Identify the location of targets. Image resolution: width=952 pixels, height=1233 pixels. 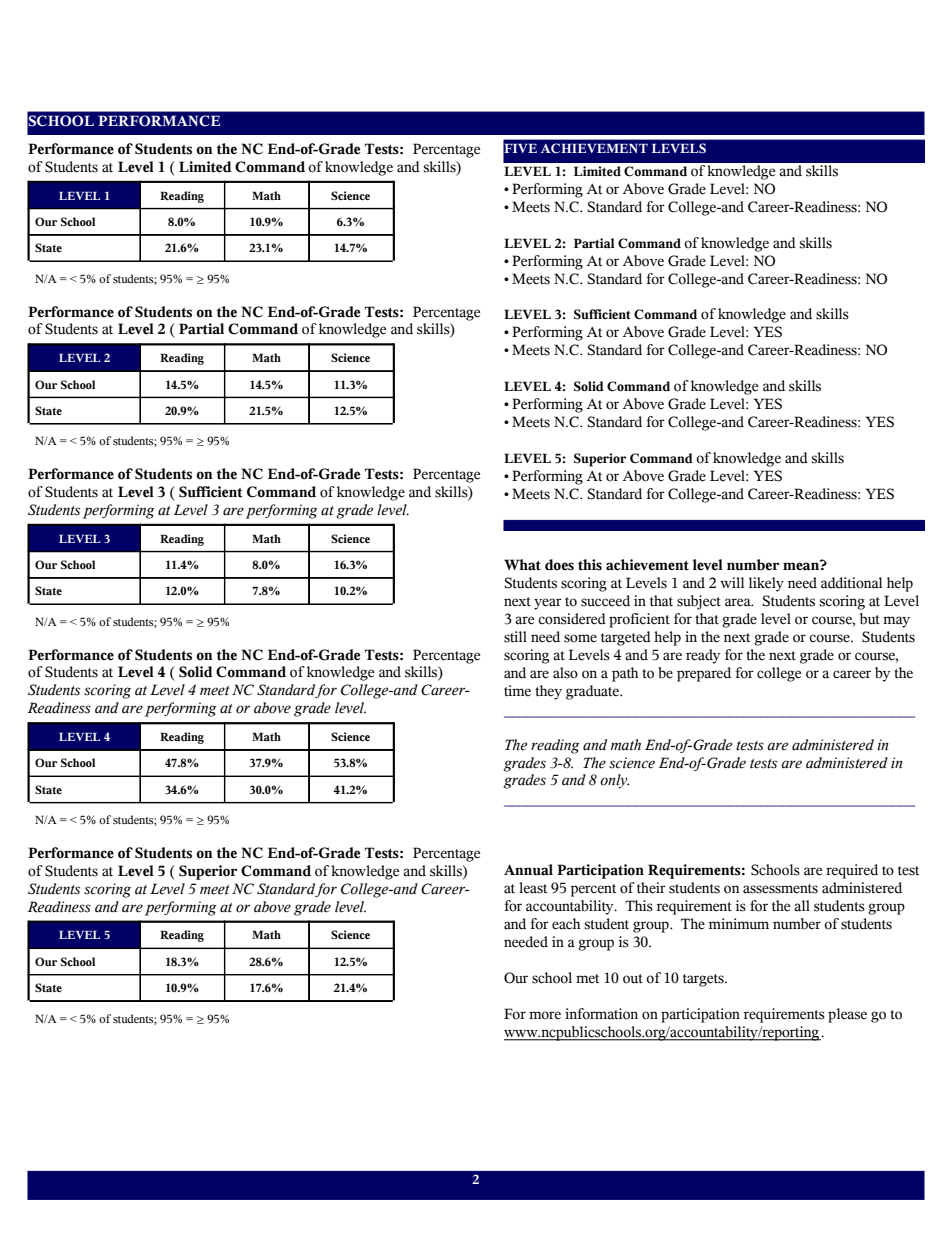
(704, 980).
